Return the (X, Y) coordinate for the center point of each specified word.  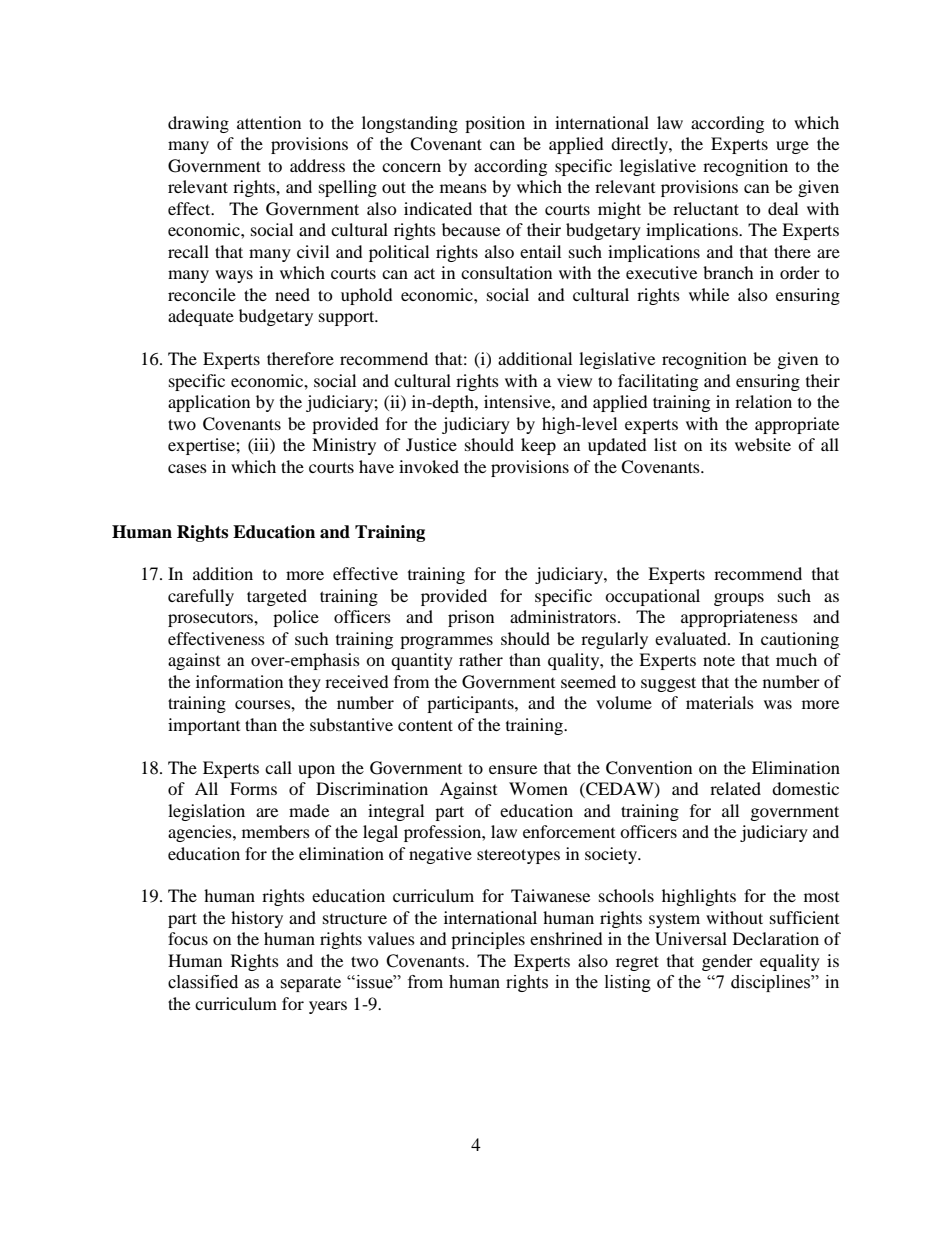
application (209, 403)
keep (538, 446)
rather (481, 659)
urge (792, 147)
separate (310, 984)
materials (720, 702)
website (763, 444)
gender (727, 962)
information (239, 681)
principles (488, 940)
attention (269, 122)
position (495, 124)
